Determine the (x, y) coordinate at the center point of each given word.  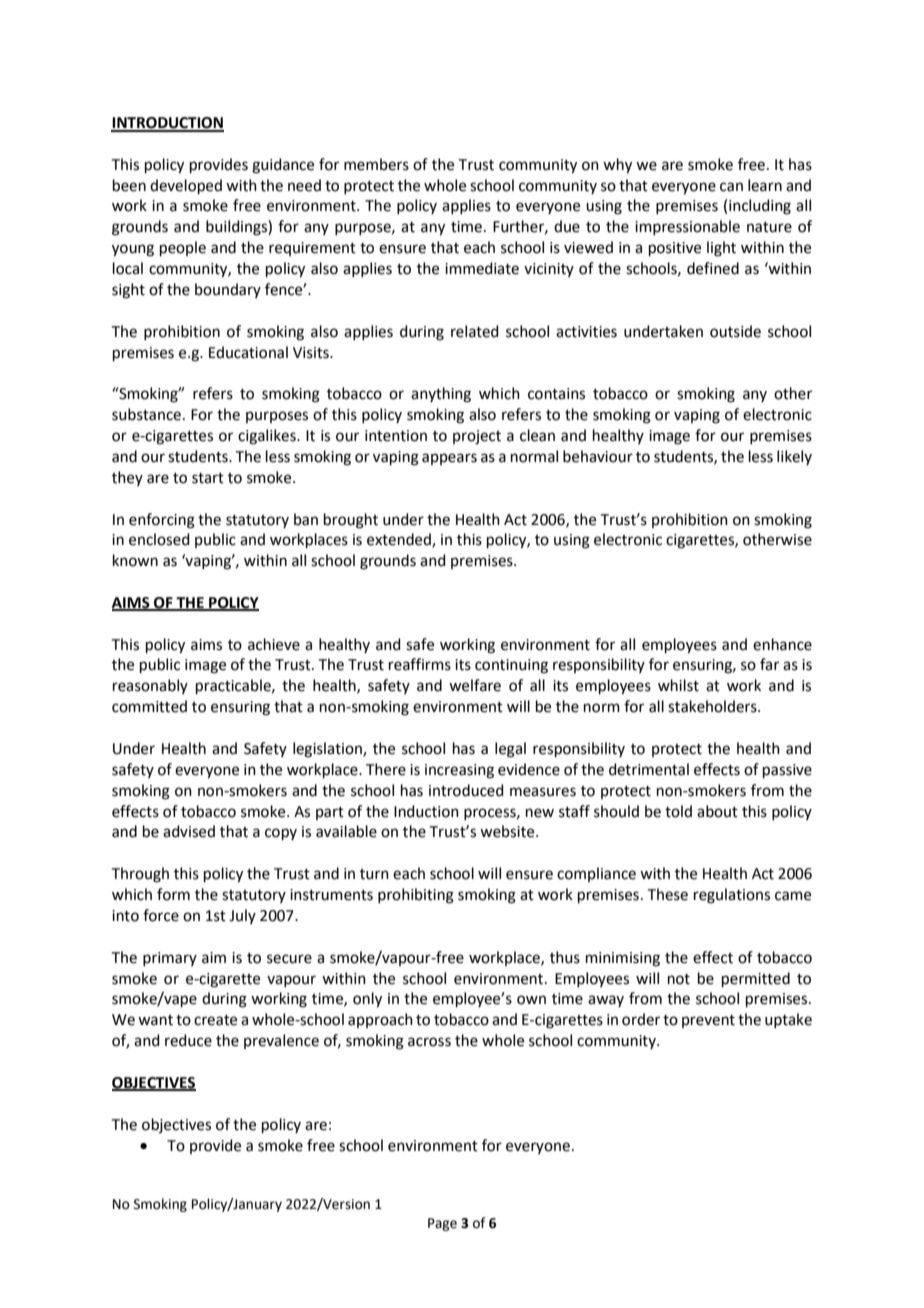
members (376, 164)
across (429, 1042)
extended (400, 540)
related (475, 331)
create (215, 1020)
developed (186, 186)
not (679, 979)
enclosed (159, 539)
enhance (782, 644)
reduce (188, 1040)
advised (189, 831)
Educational (248, 352)
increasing (459, 771)
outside (735, 331)
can (731, 187)
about (717, 811)
